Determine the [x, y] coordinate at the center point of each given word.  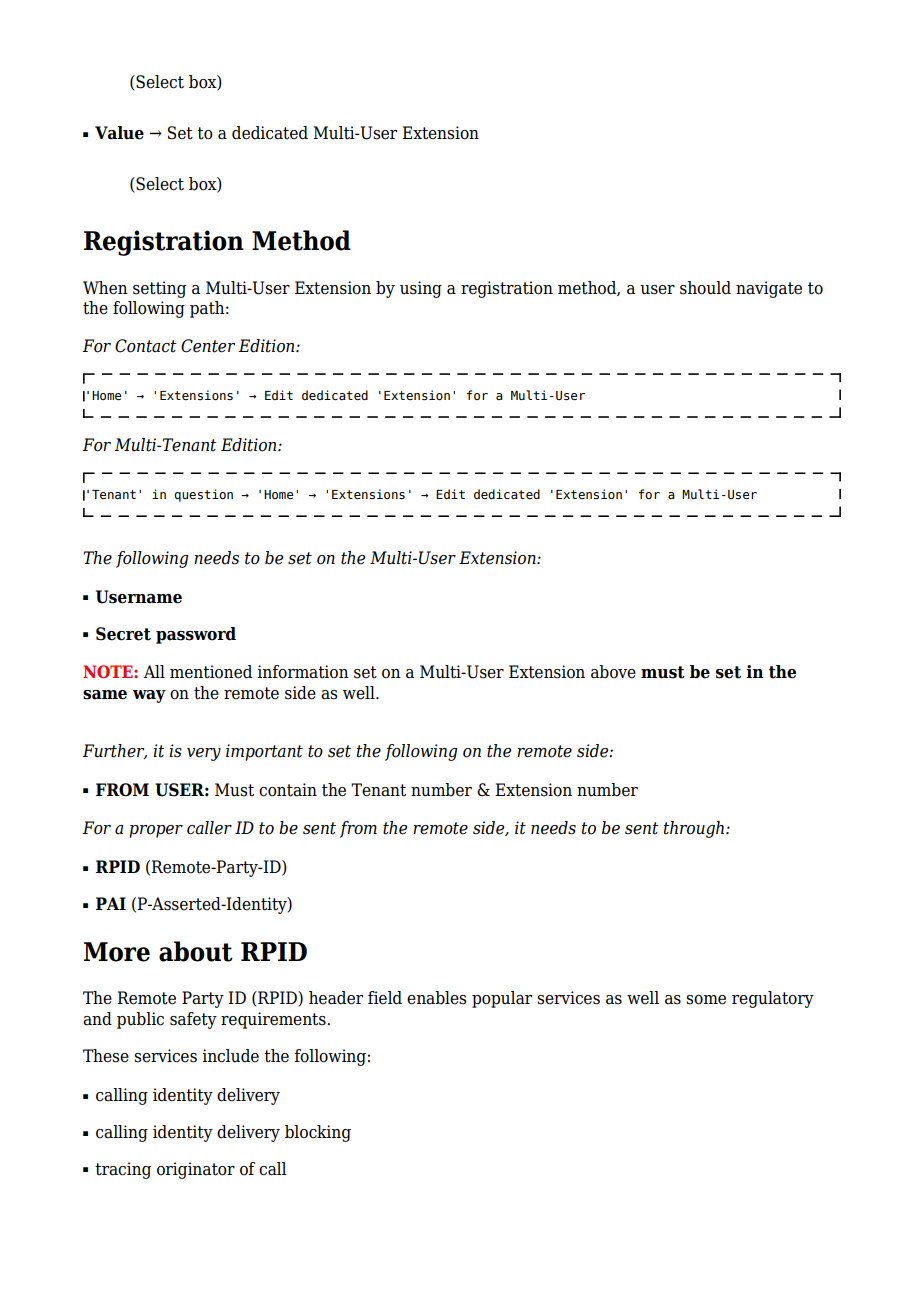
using [421, 289]
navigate [769, 289]
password [196, 635]
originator [196, 1170]
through [695, 829]
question [203, 495]
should [705, 288]
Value [119, 133]
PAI [111, 903]
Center [208, 346]
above [613, 672]
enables [436, 998]
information [303, 672]
